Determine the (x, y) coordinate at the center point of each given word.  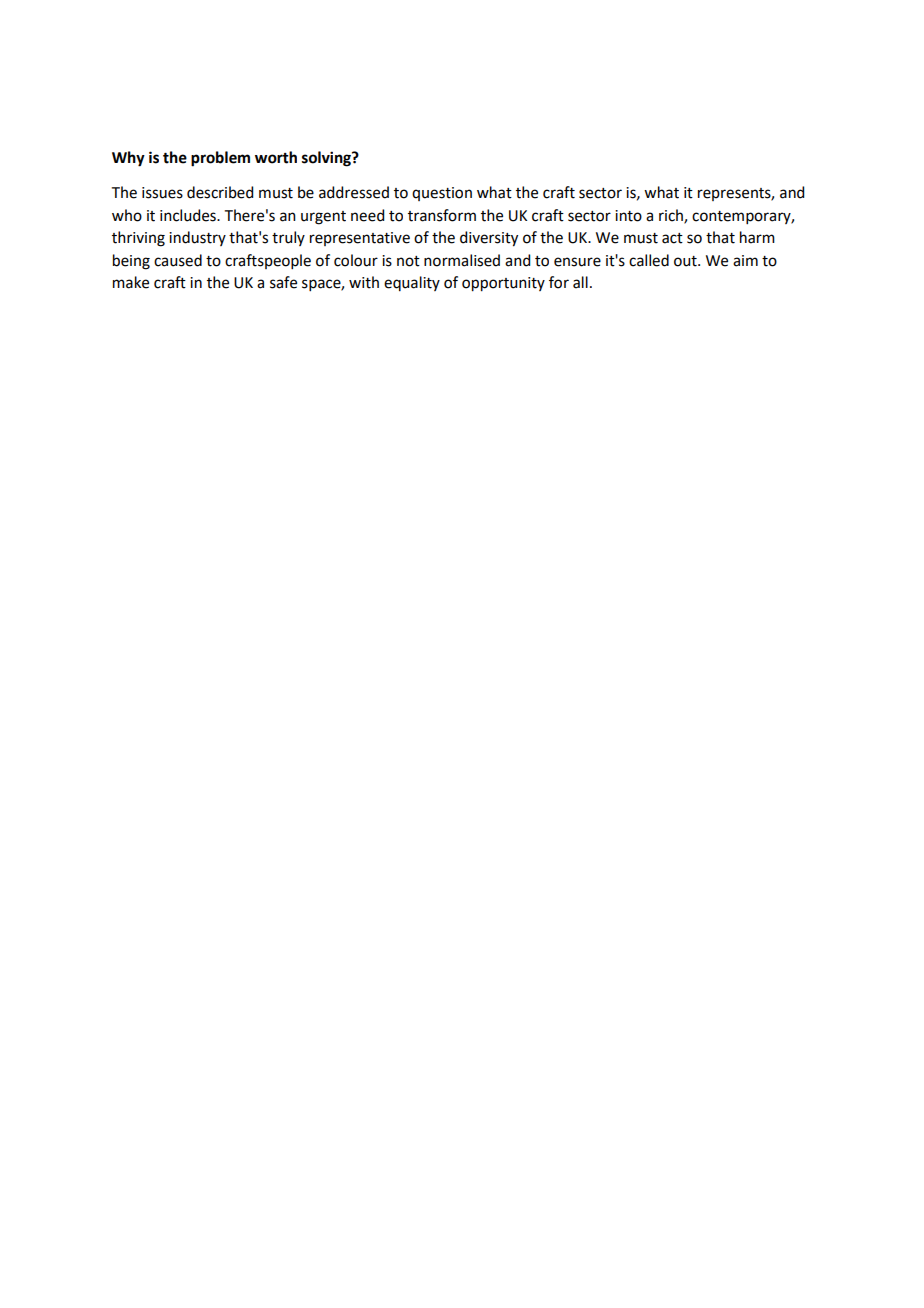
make (131, 282)
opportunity (503, 284)
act (672, 238)
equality (412, 283)
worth (276, 157)
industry (197, 238)
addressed (354, 192)
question (442, 194)
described (220, 192)
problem (220, 159)
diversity (489, 239)
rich (672, 216)
